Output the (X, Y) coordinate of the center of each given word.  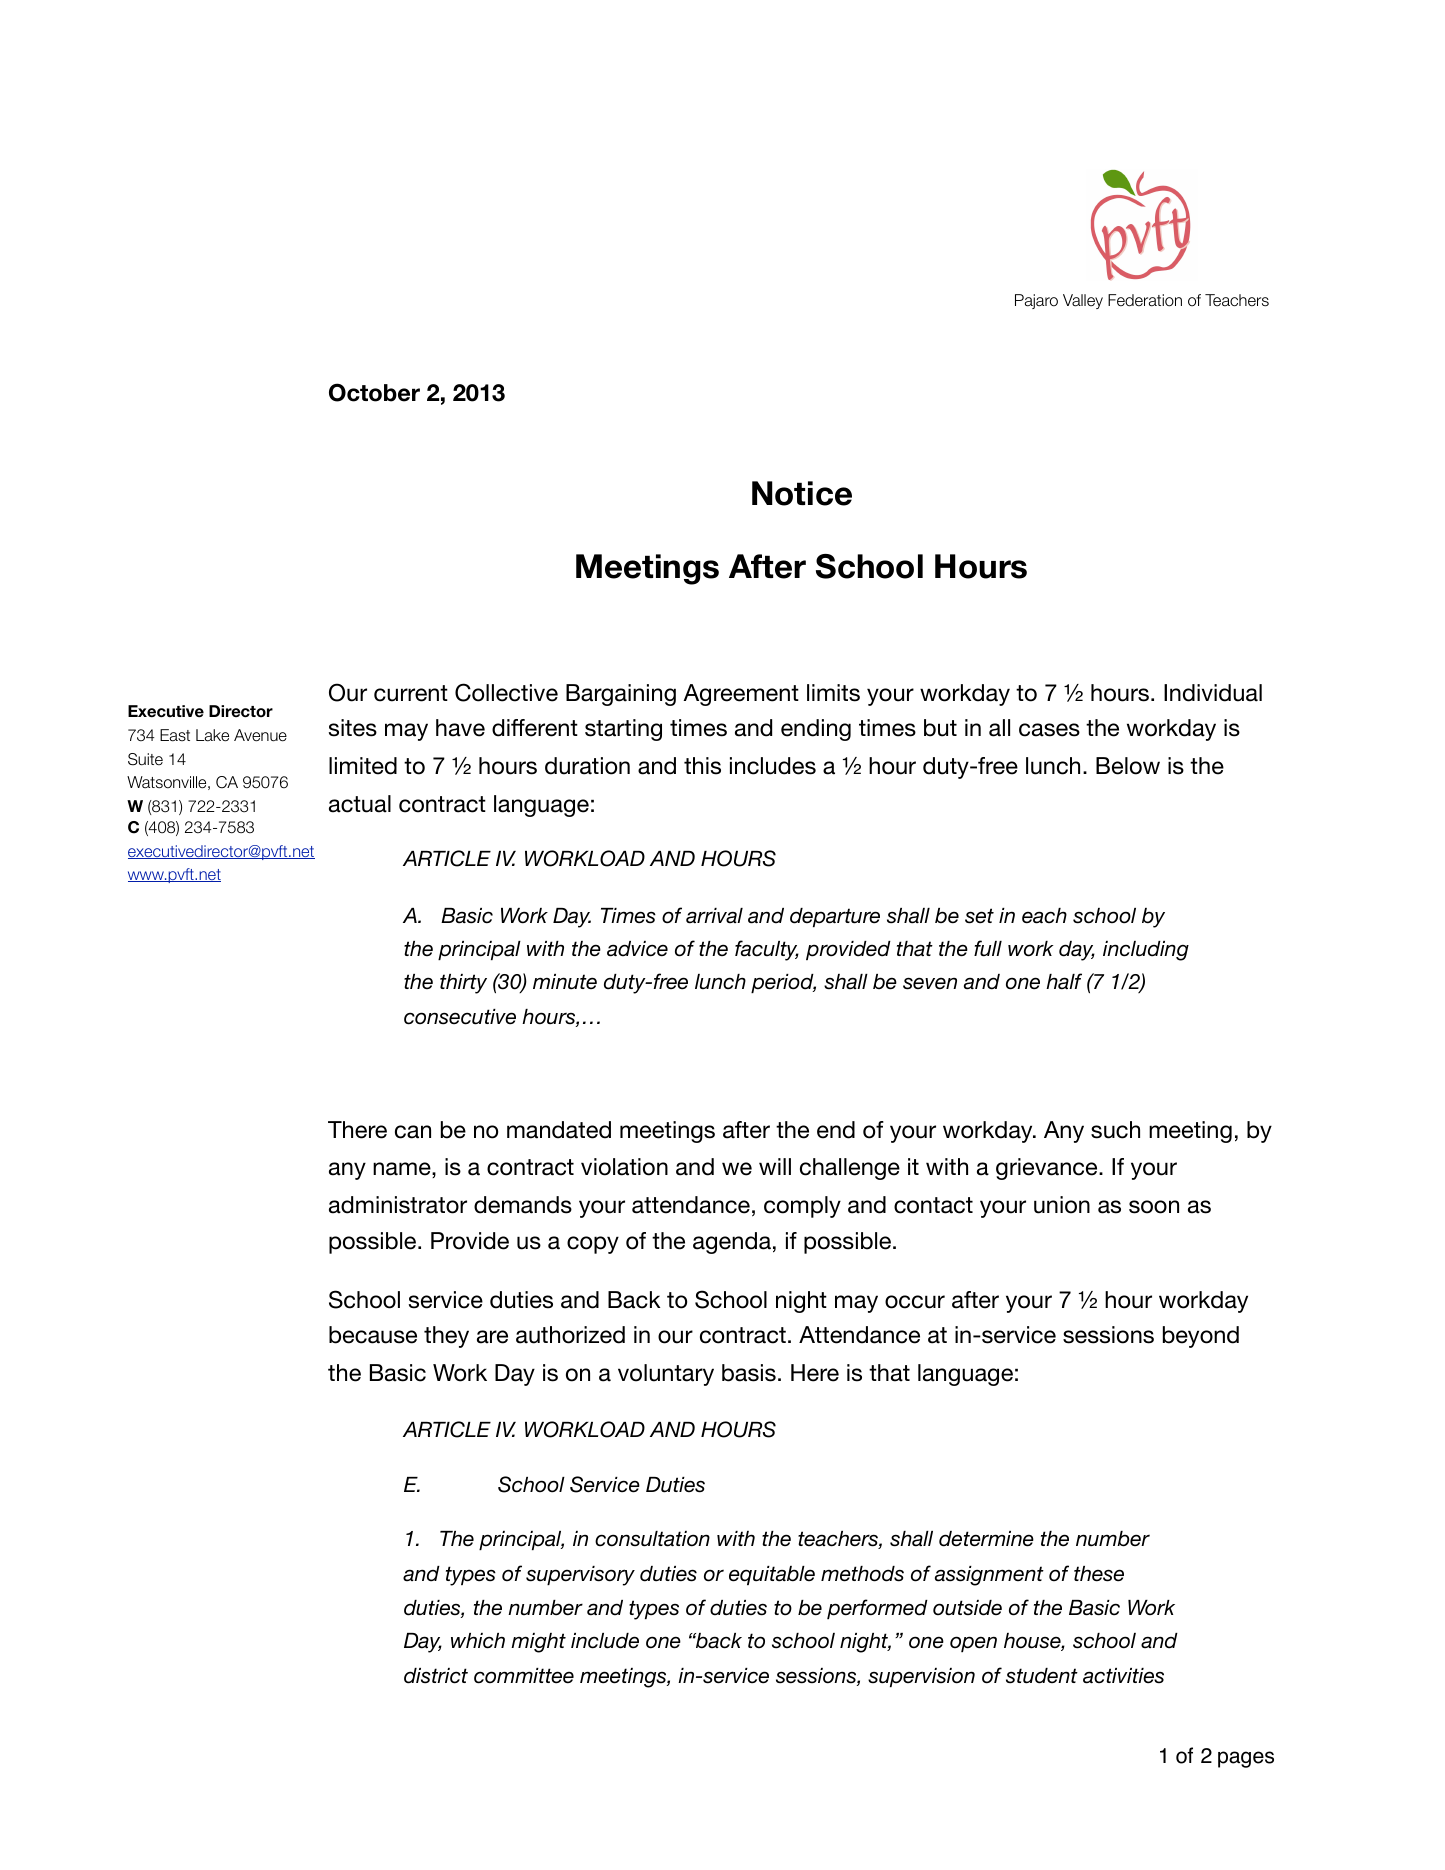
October (374, 392)
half (1064, 981)
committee (524, 1676)
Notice (802, 493)
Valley (1083, 301)
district (436, 1676)
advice (637, 949)
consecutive (460, 1017)
